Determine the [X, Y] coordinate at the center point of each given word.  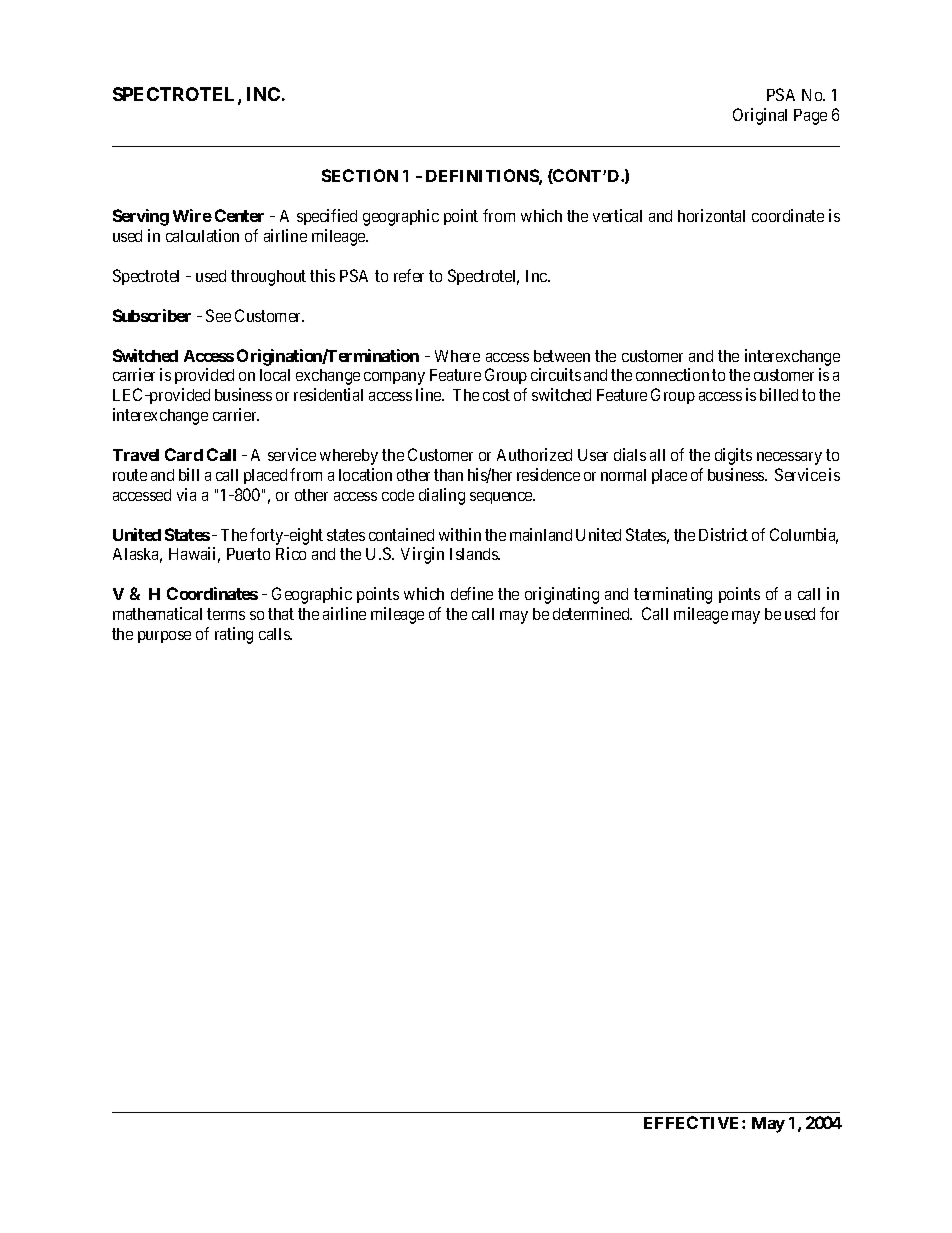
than [448, 475]
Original [760, 116]
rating [234, 635]
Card [184, 454]
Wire [192, 215]
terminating [673, 595]
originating [562, 595]
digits [733, 456]
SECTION [360, 175]
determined [592, 613]
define [472, 593]
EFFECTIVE [693, 1122]
